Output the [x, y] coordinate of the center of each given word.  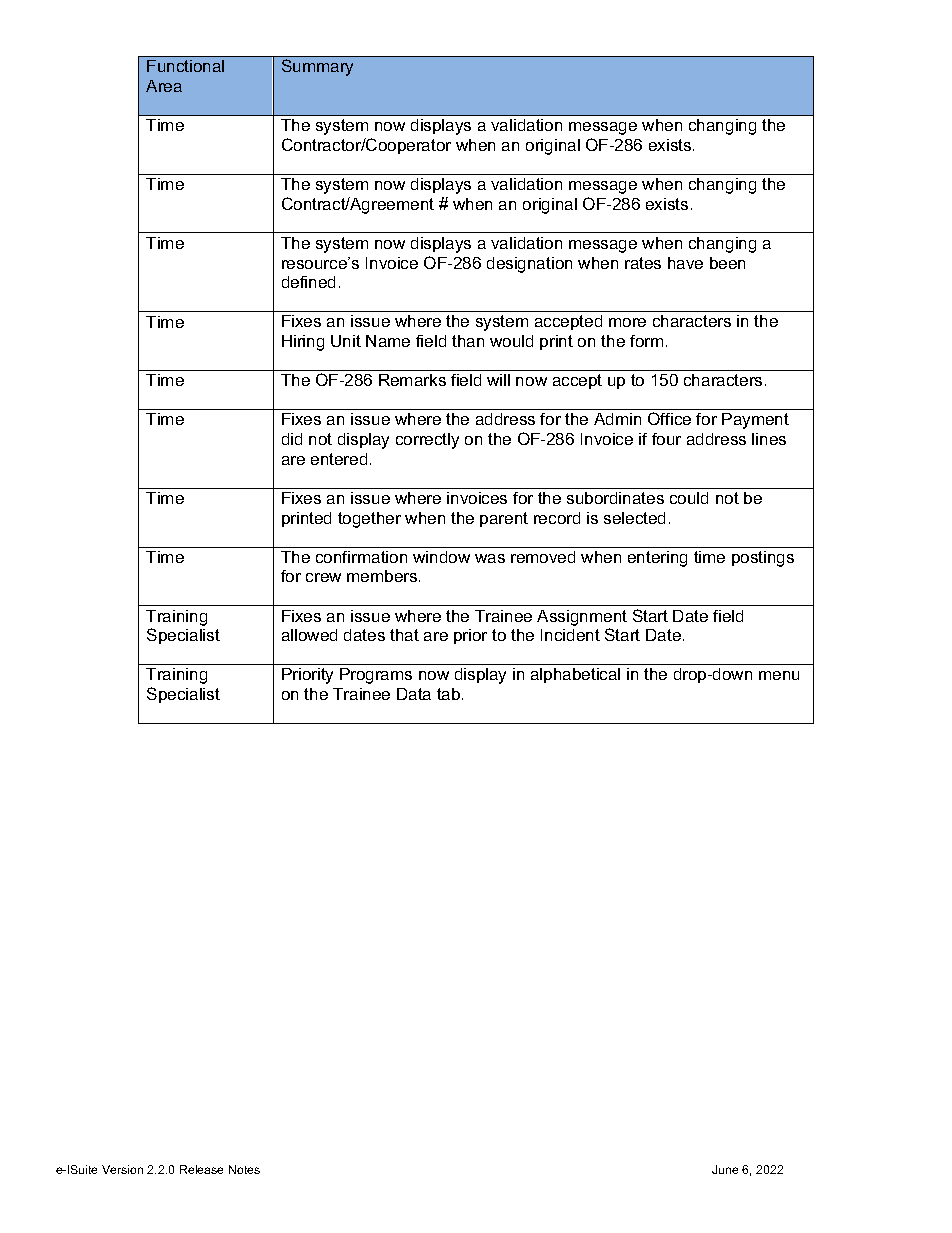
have [685, 263]
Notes [244, 1169]
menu [779, 675]
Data [414, 694]
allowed [309, 635]
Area [164, 86]
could [689, 498]
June [725, 1169]
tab [450, 694]
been [727, 263]
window [441, 557]
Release [201, 1169]
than [468, 341]
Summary [317, 67]
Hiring [303, 343]
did [292, 439]
